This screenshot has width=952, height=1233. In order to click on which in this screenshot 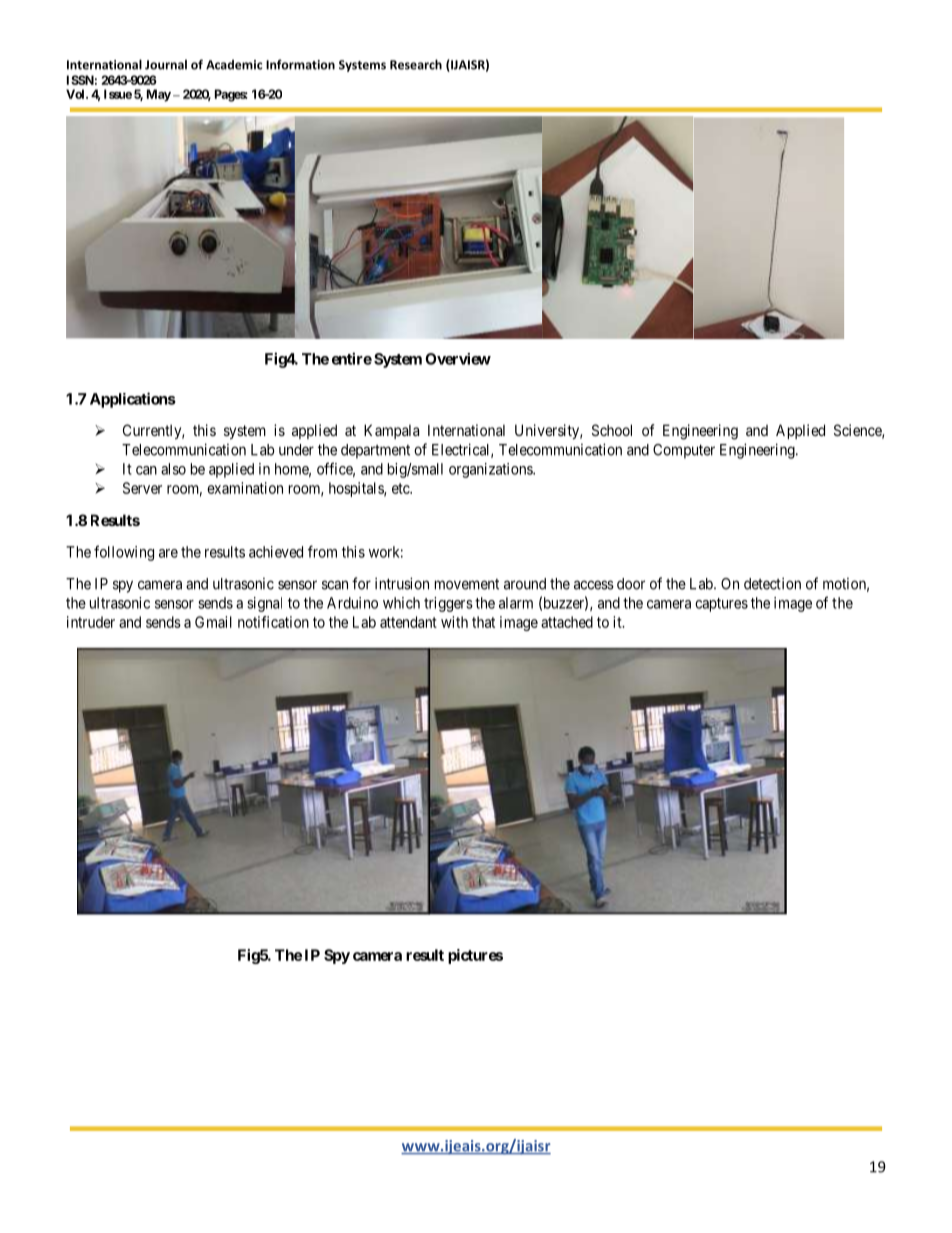, I will do `click(401, 603)`.
